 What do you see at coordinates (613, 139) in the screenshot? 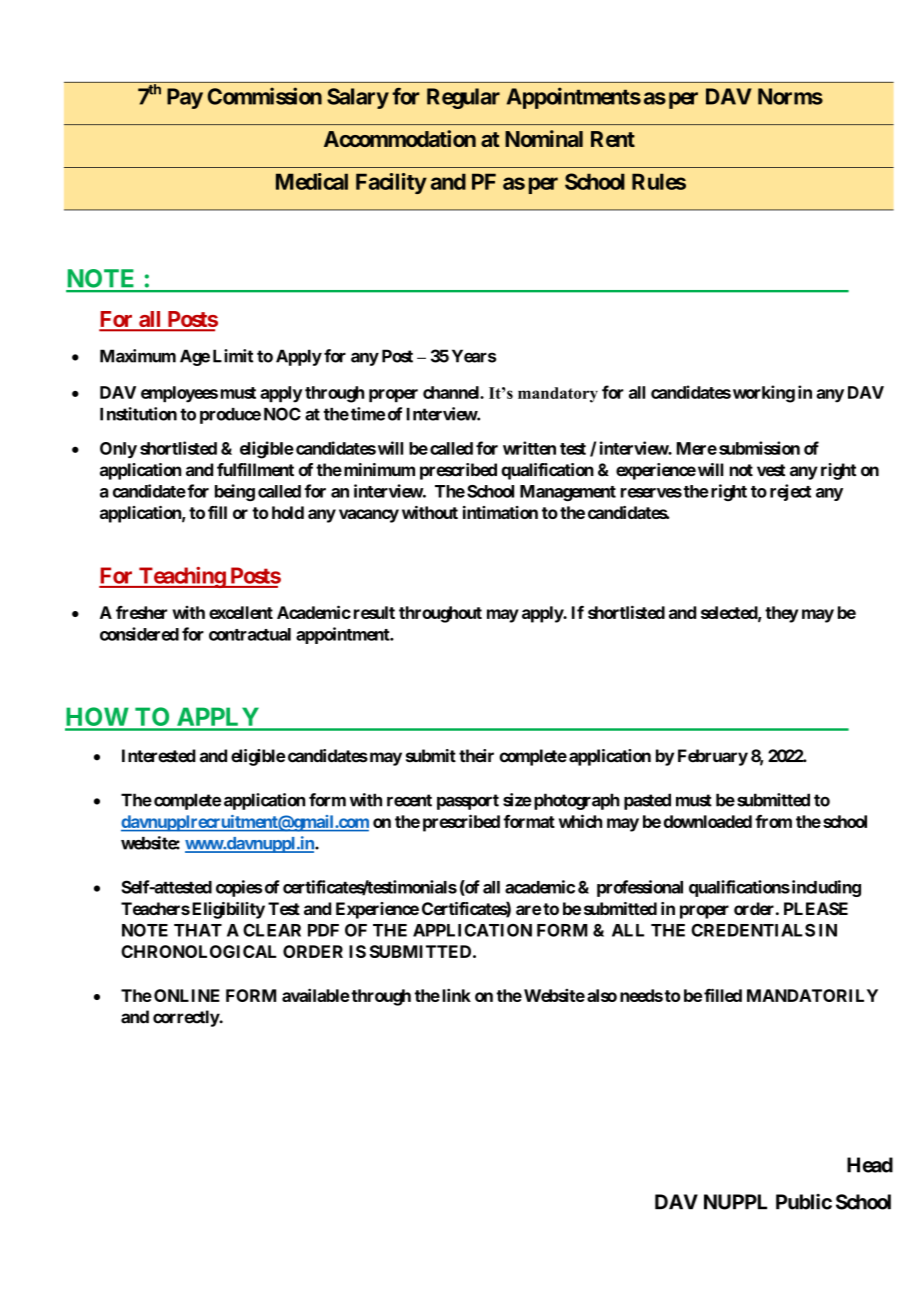
I see `Rent` at bounding box center [613, 139].
